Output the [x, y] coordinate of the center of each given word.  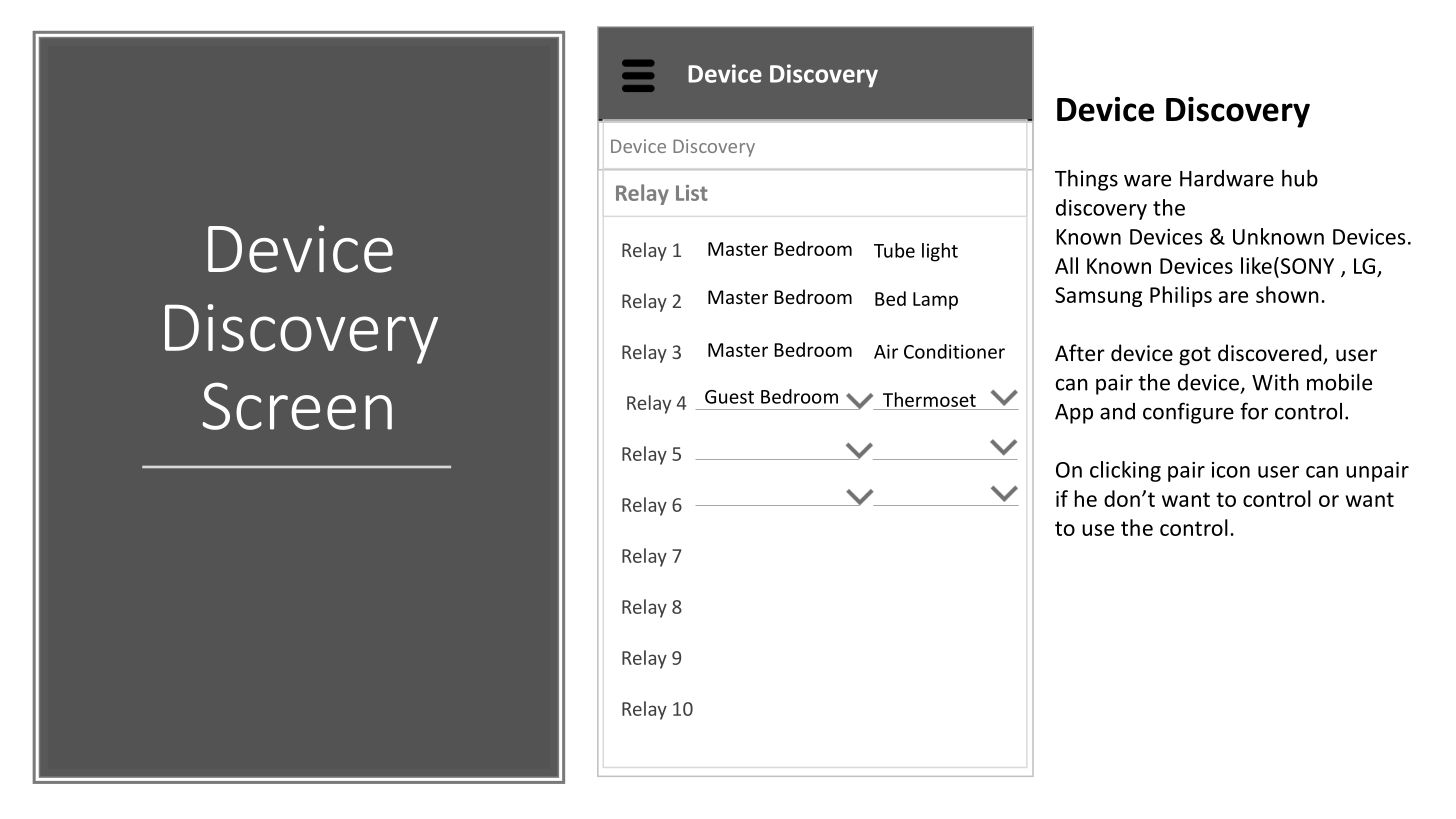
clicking [1125, 471]
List [692, 193]
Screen [297, 406]
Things [1086, 180]
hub [1300, 178]
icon [1231, 470]
